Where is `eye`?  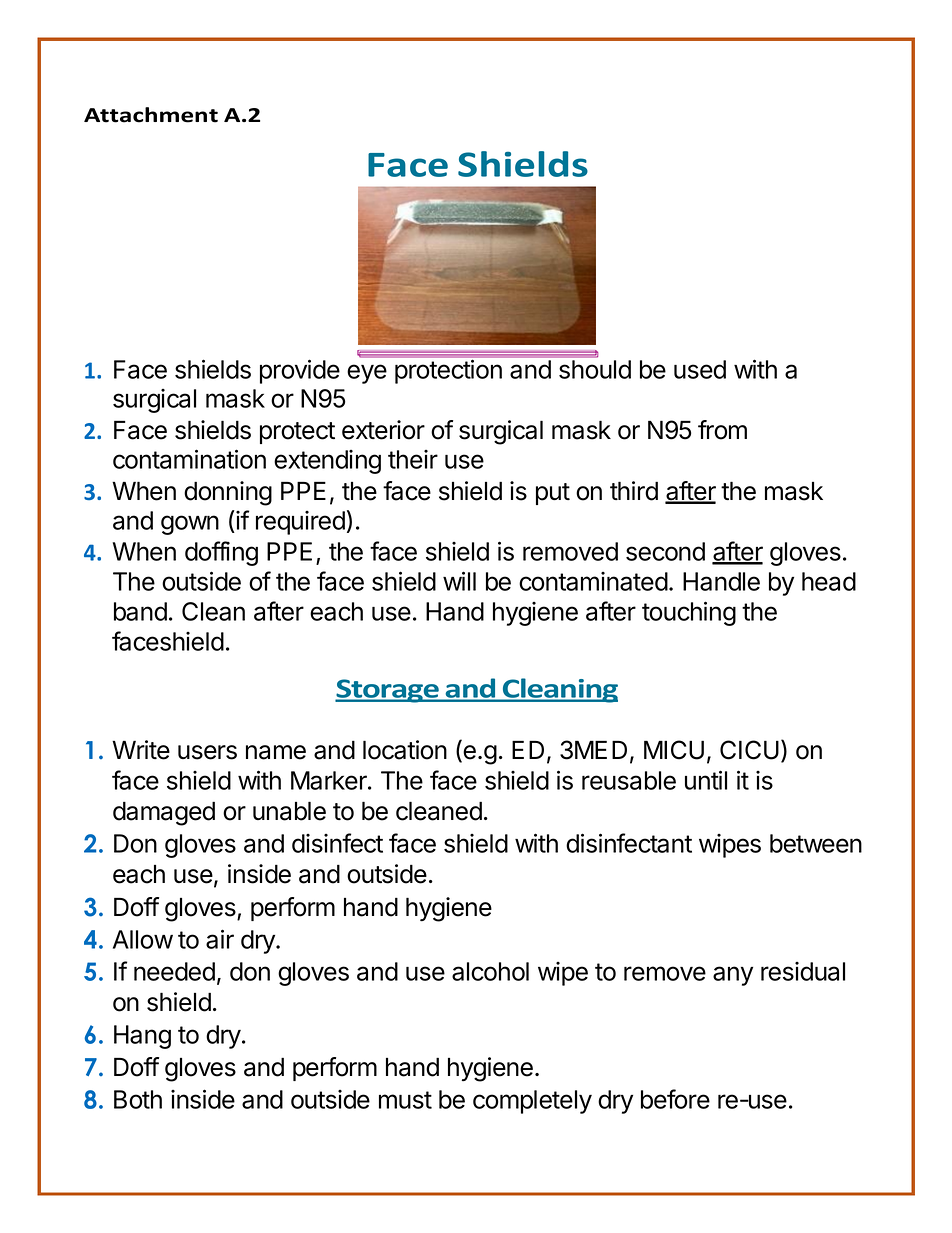
eye is located at coordinates (367, 374).
